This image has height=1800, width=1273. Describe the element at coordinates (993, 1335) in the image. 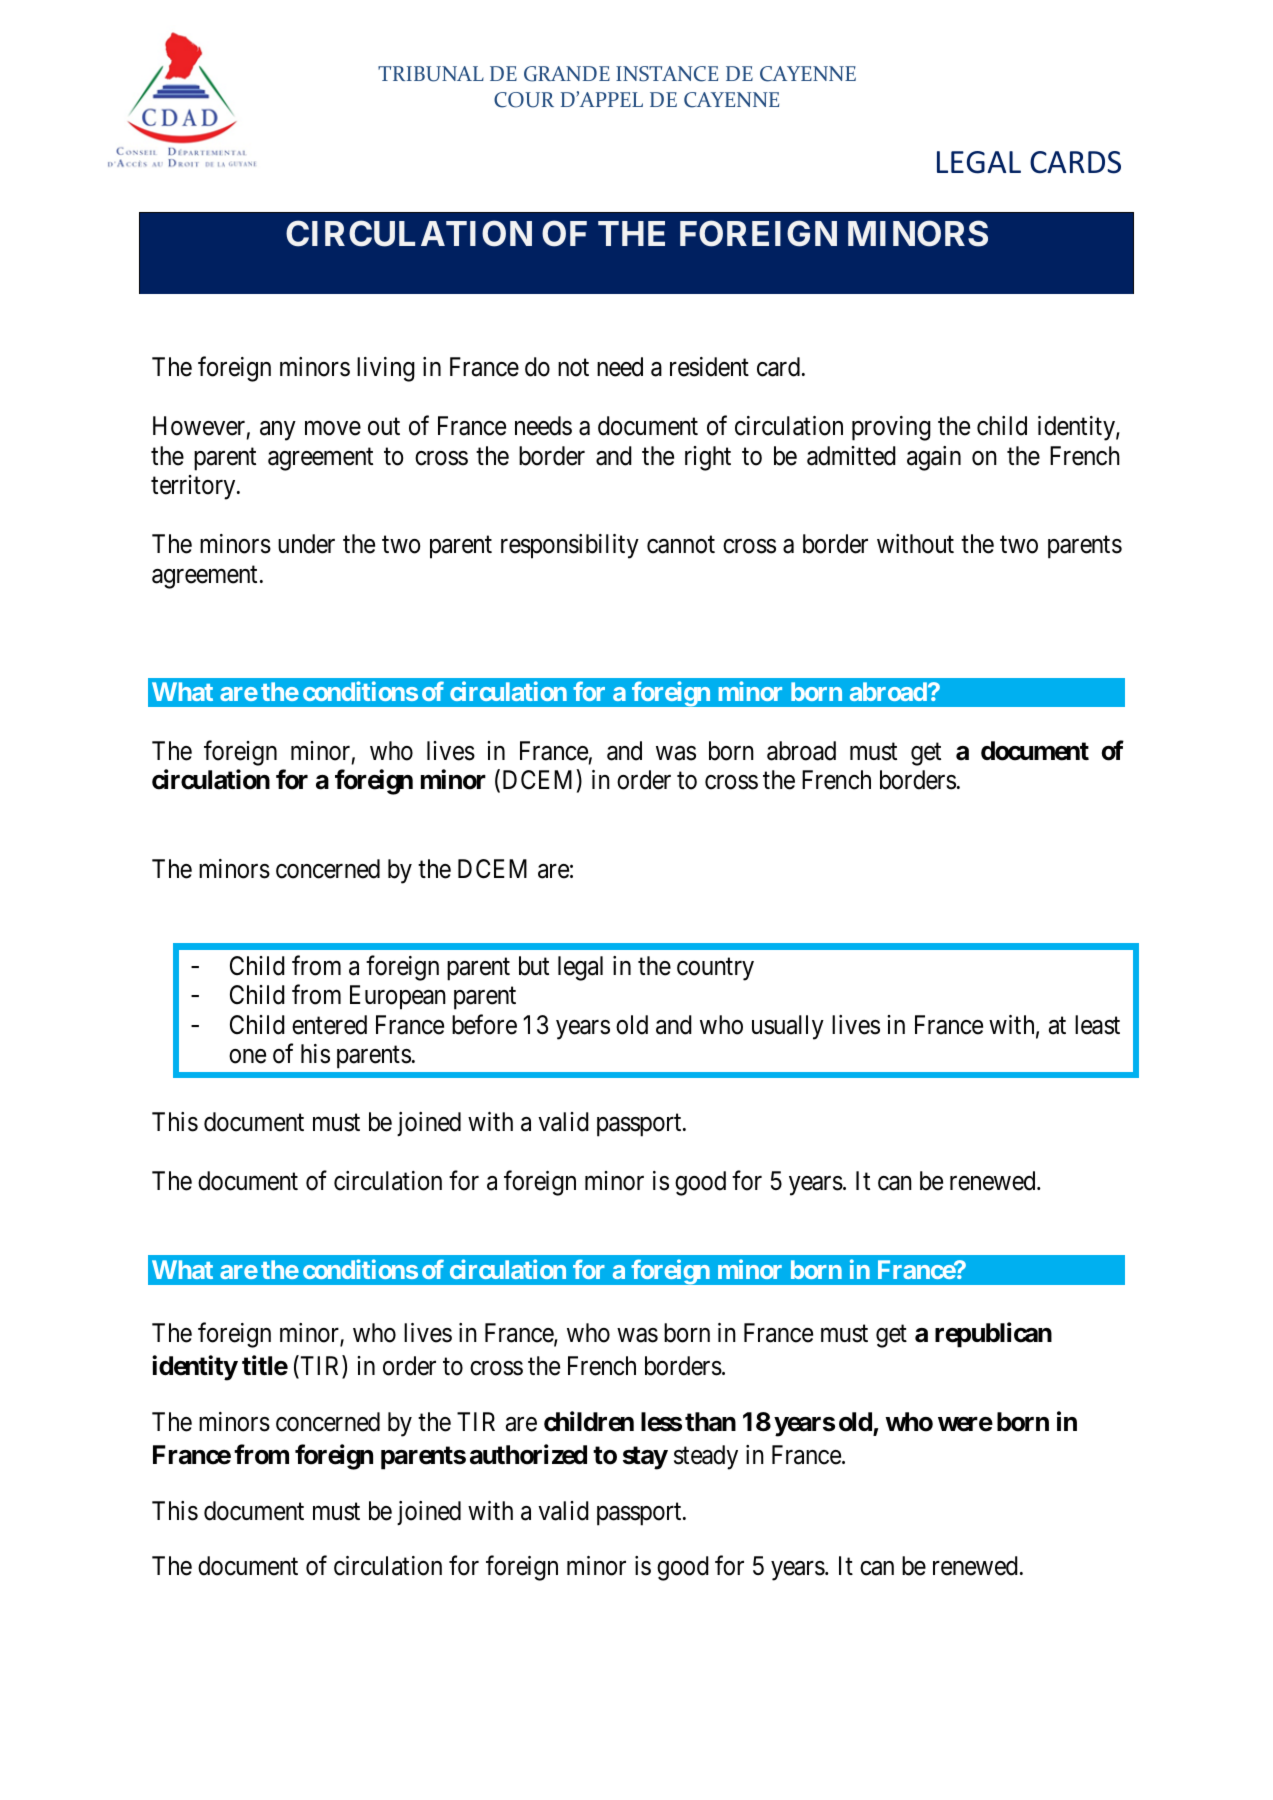

I see `republican` at that location.
